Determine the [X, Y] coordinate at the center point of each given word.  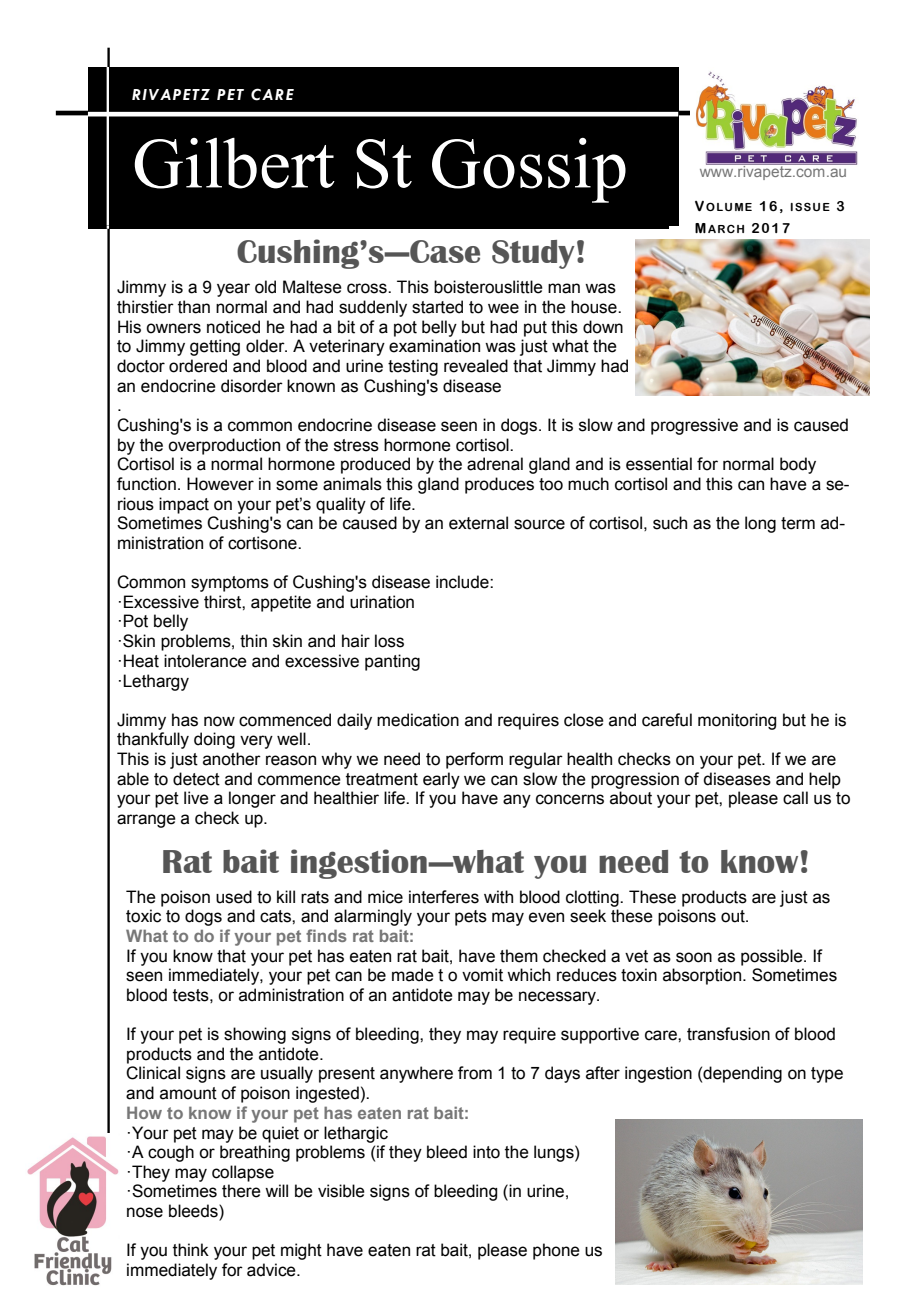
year [233, 290]
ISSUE [810, 206]
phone [556, 1251]
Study [533, 254]
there [241, 1191]
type [827, 1075]
